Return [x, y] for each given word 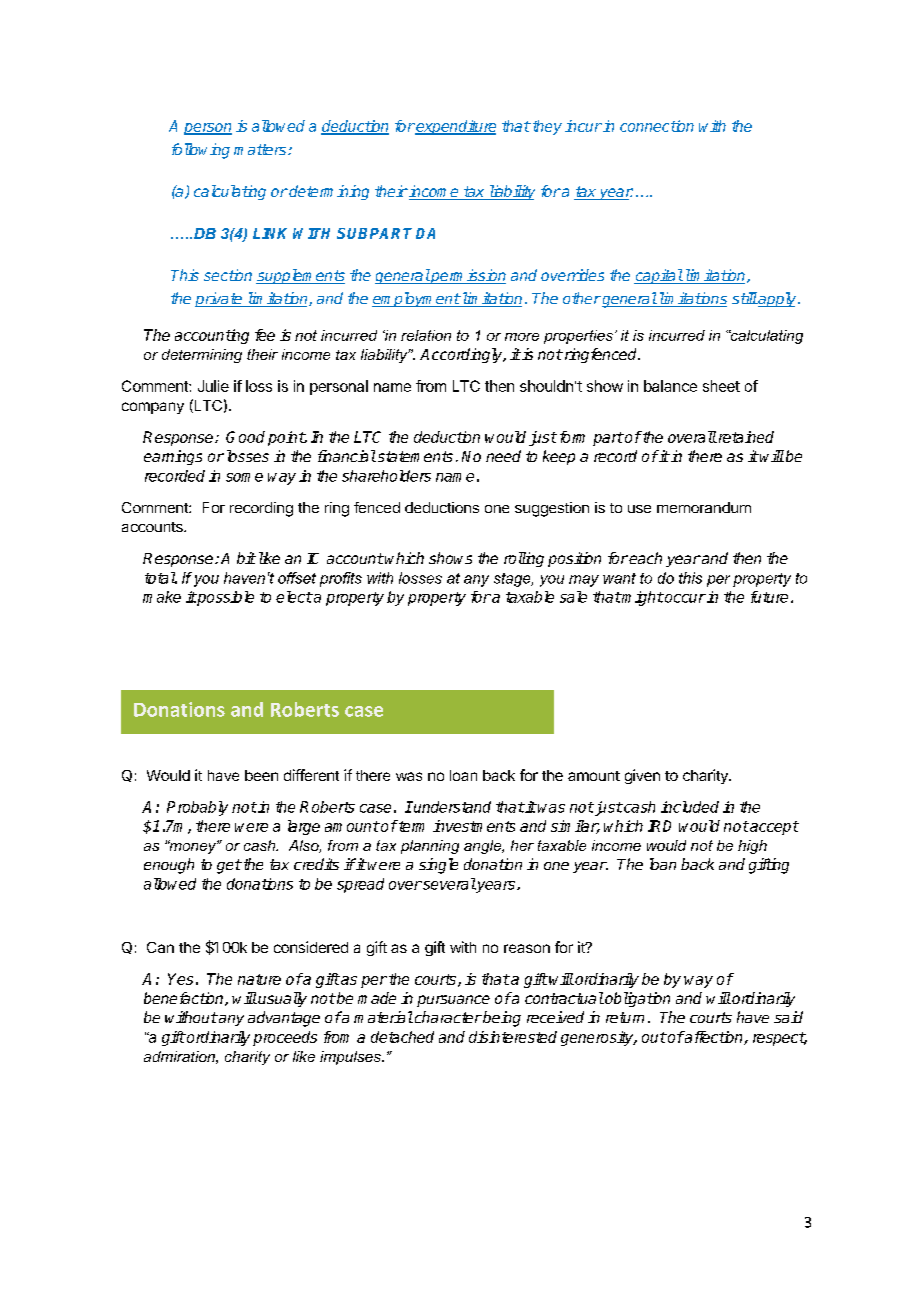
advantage [284, 1019]
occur [684, 598]
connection [657, 126]
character [447, 1017]
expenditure [455, 127]
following [201, 151]
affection [714, 1038]
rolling [524, 559]
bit [246, 558]
